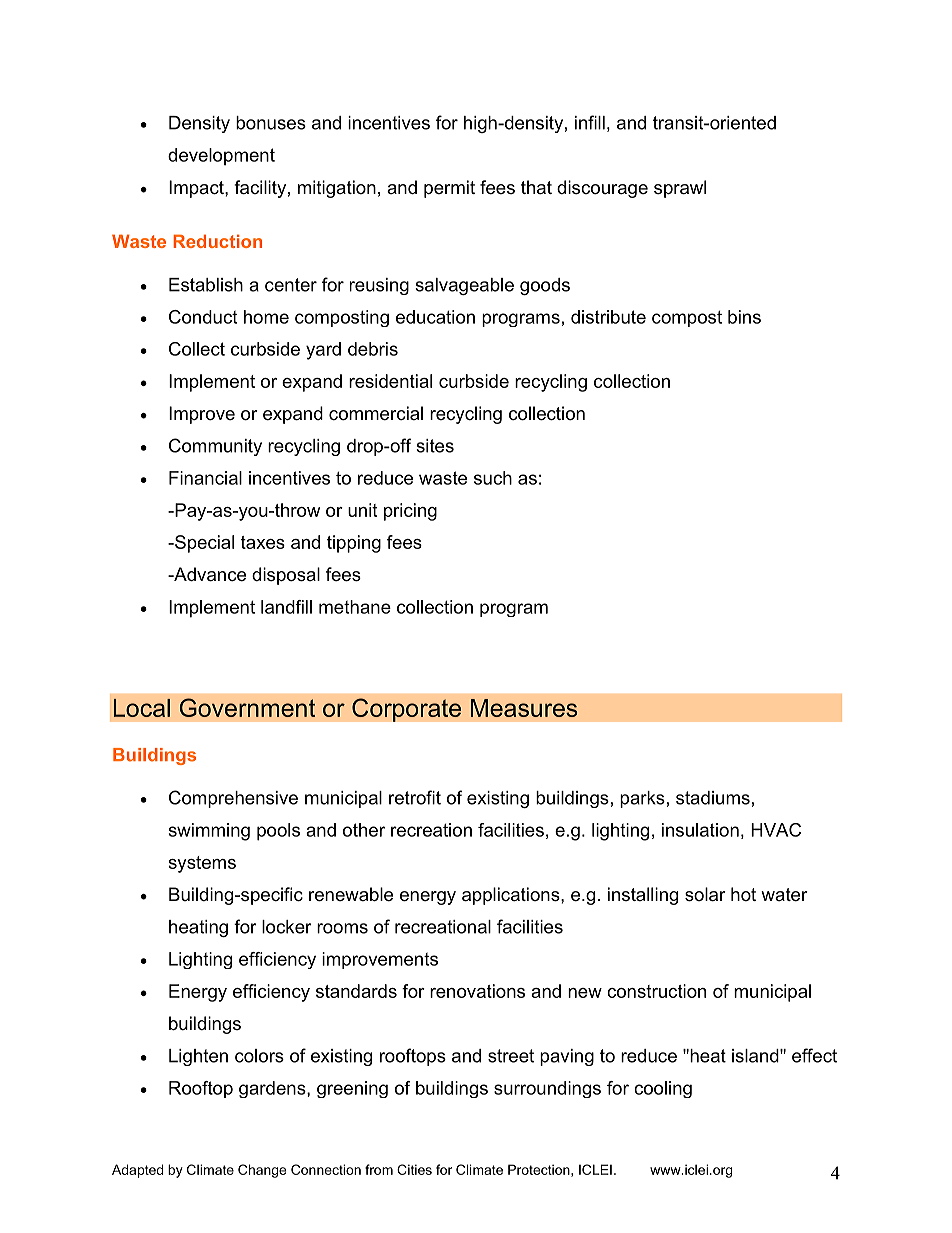 This screenshot has width=952, height=1233. What do you see at coordinates (744, 317) in the screenshot?
I see `bins` at bounding box center [744, 317].
